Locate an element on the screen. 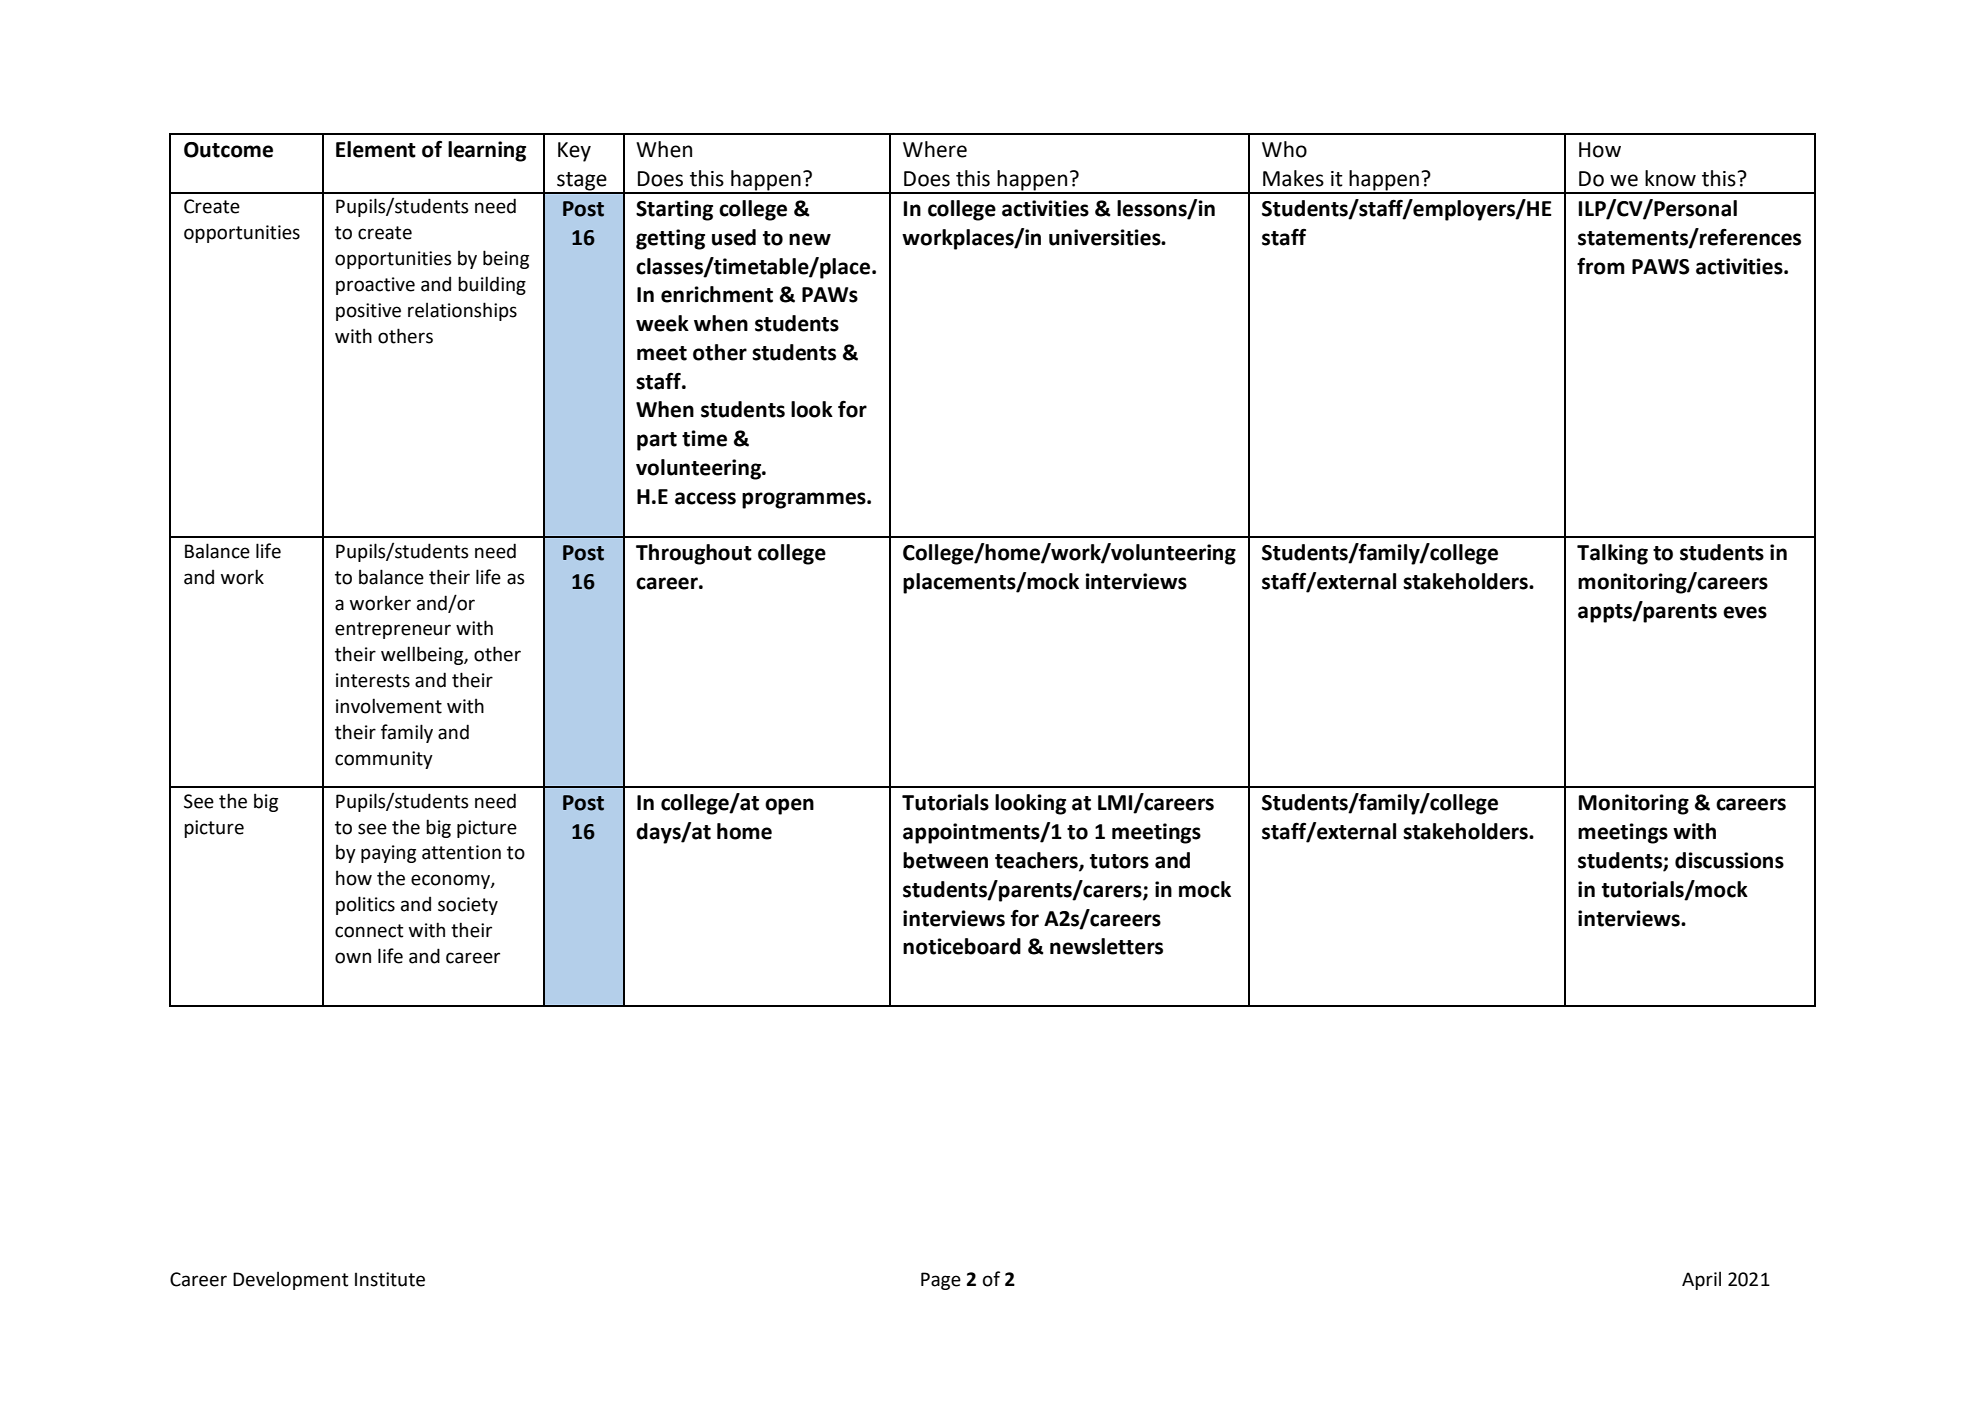 The image size is (1985, 1403). Element is located at coordinates (376, 149).
